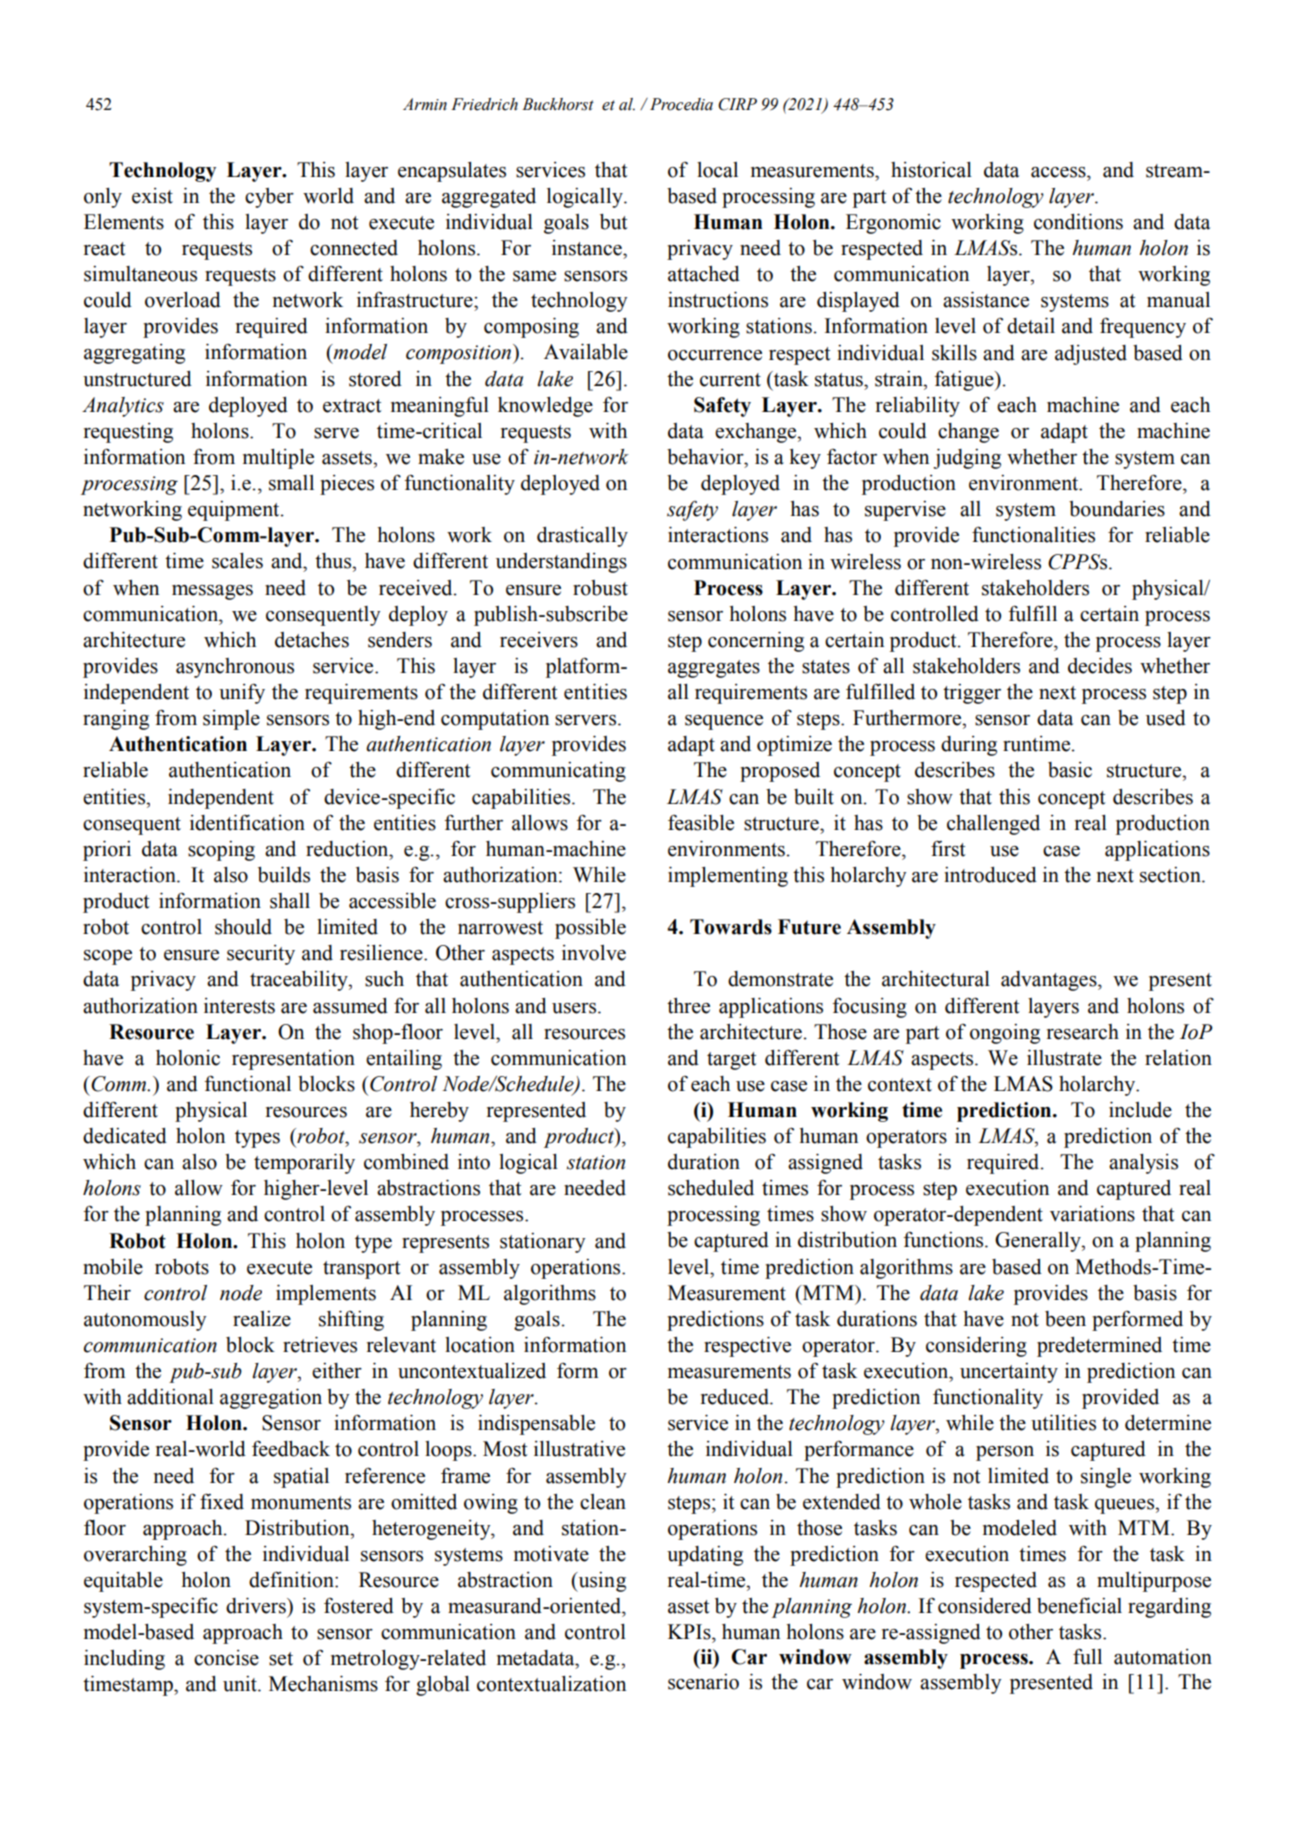 This document has height=1832, width=1295. I want to click on drastically, so click(582, 537).
